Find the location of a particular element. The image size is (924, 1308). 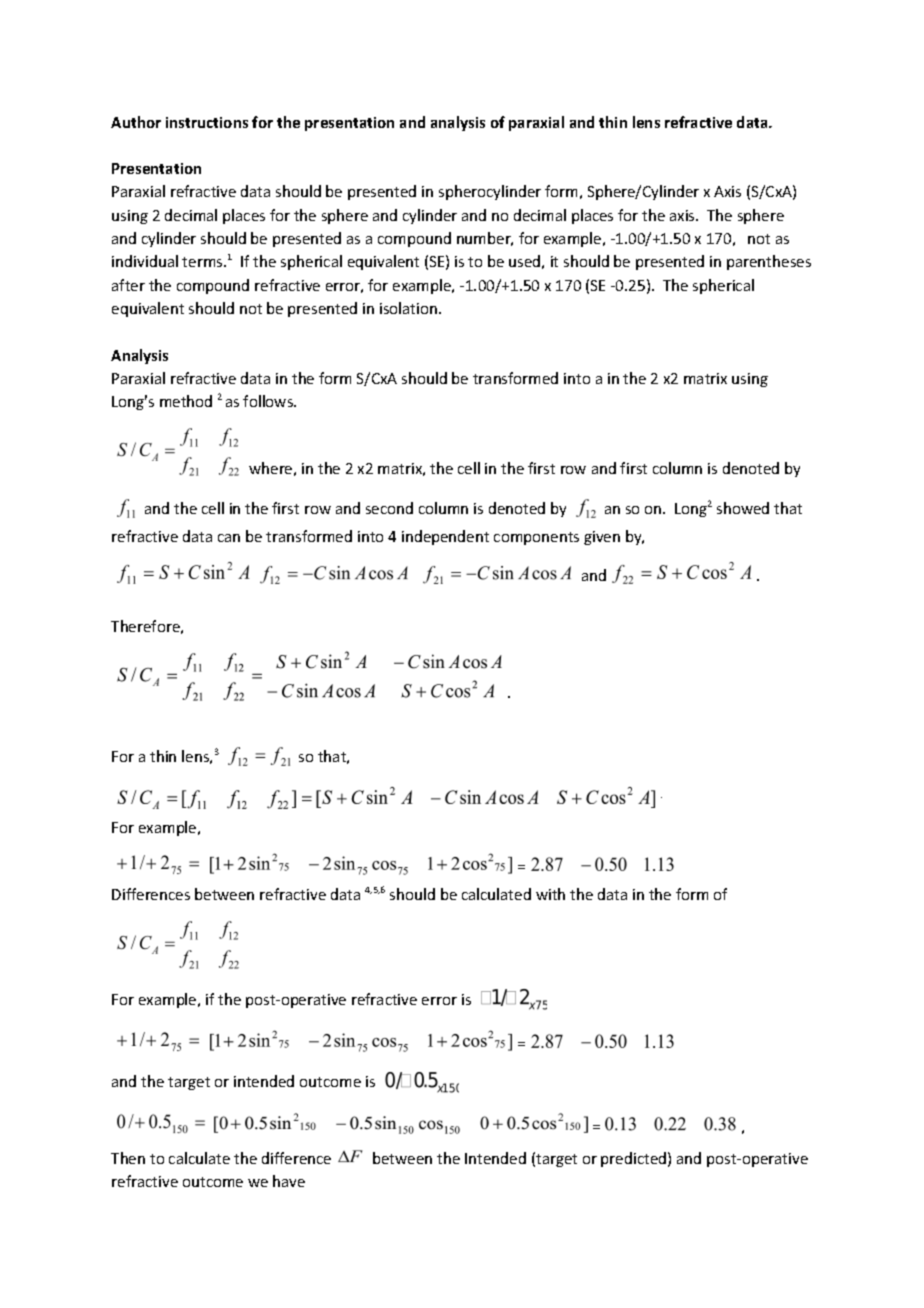

instructions is located at coordinates (207, 122).
